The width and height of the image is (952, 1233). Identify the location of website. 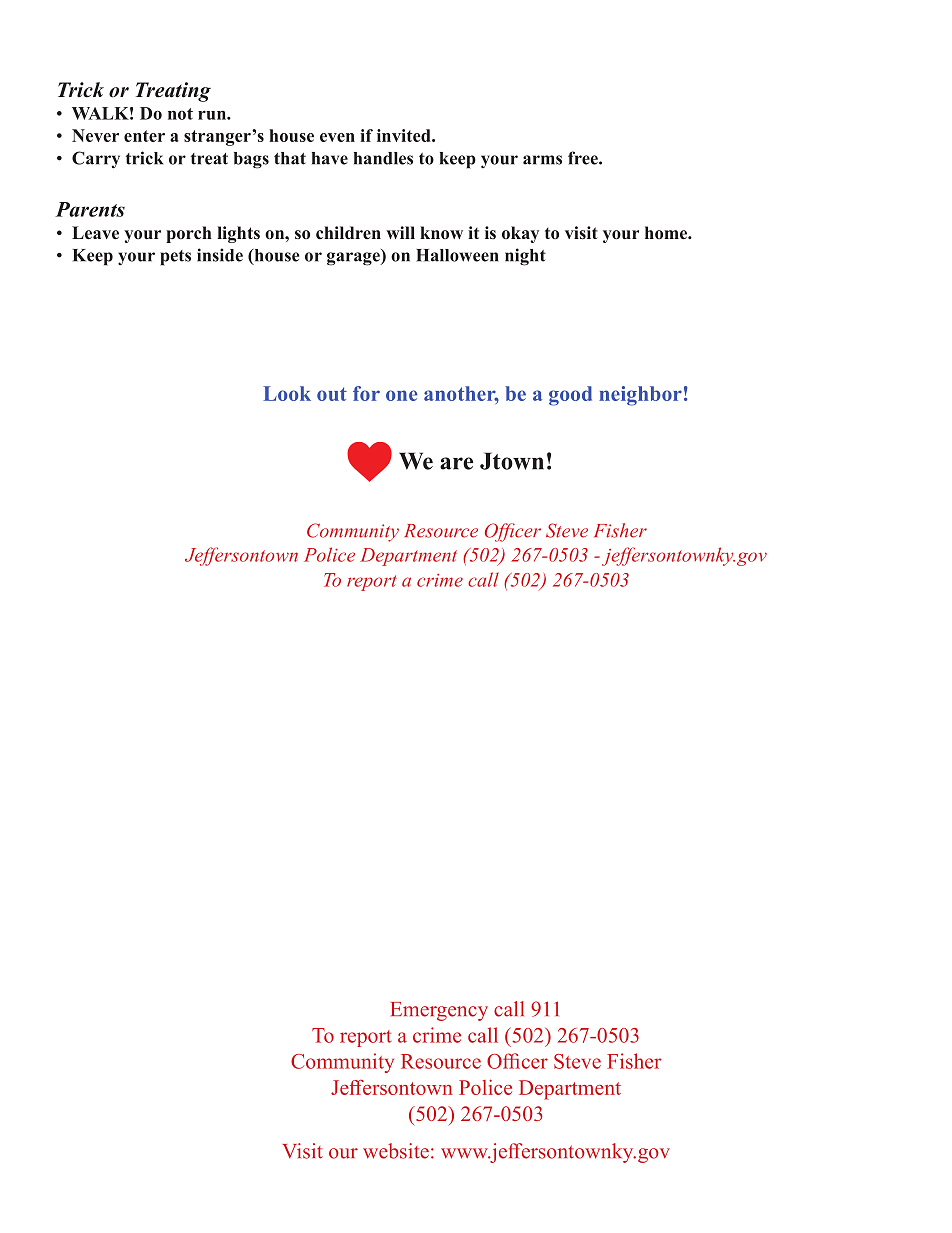
(396, 1151).
